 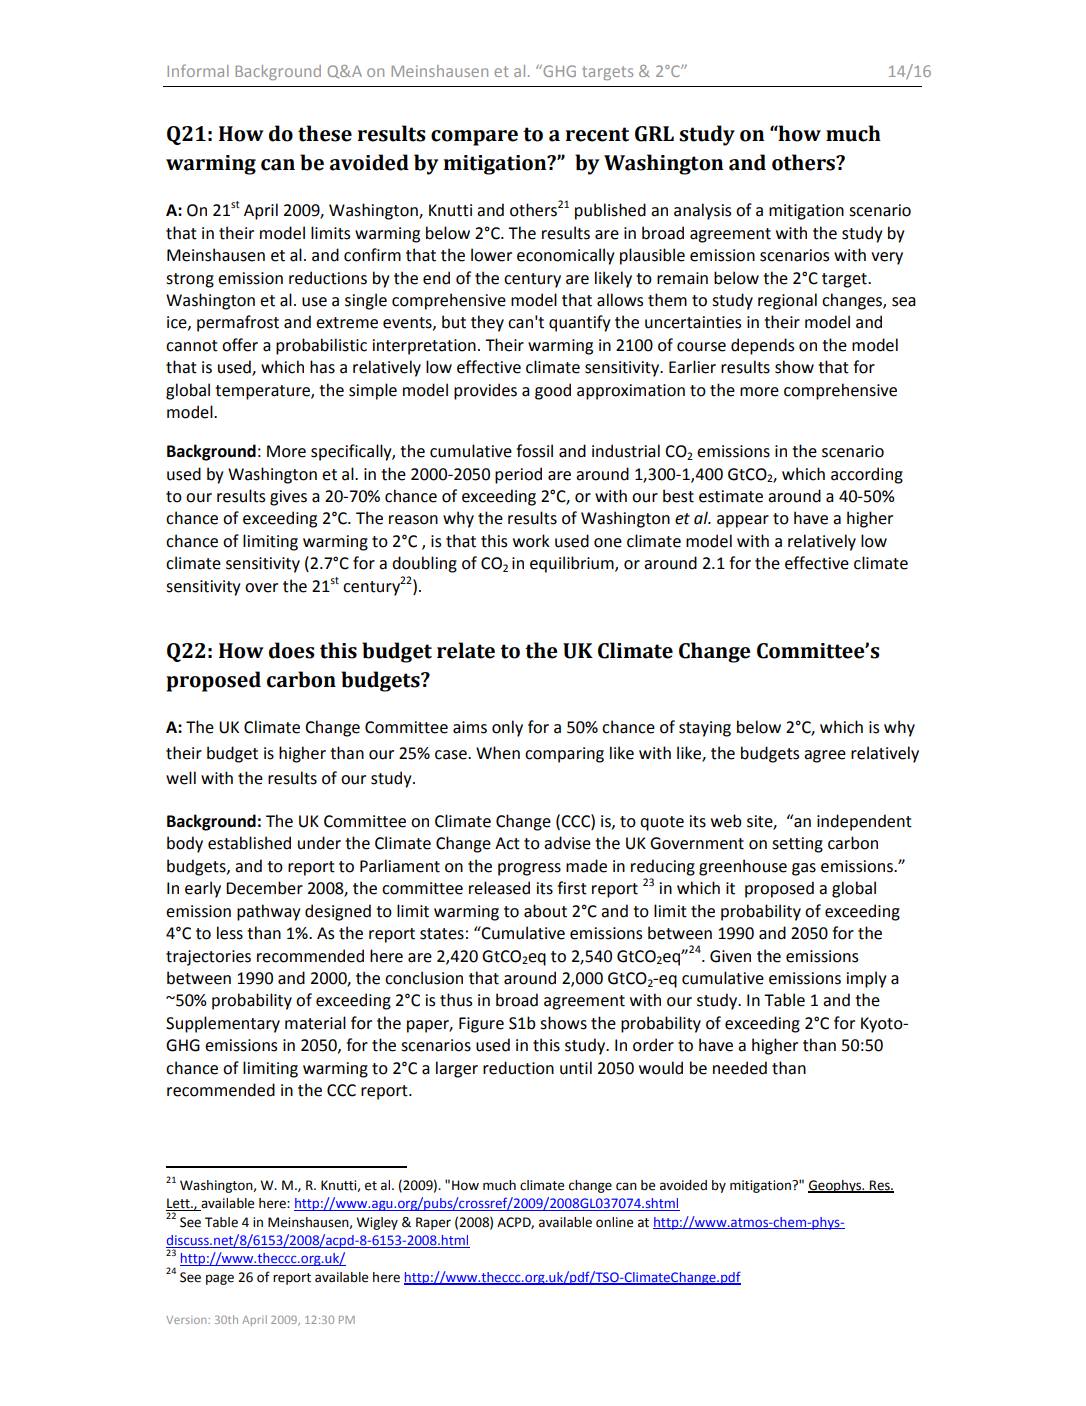 I want to click on appear, so click(x=743, y=521).
